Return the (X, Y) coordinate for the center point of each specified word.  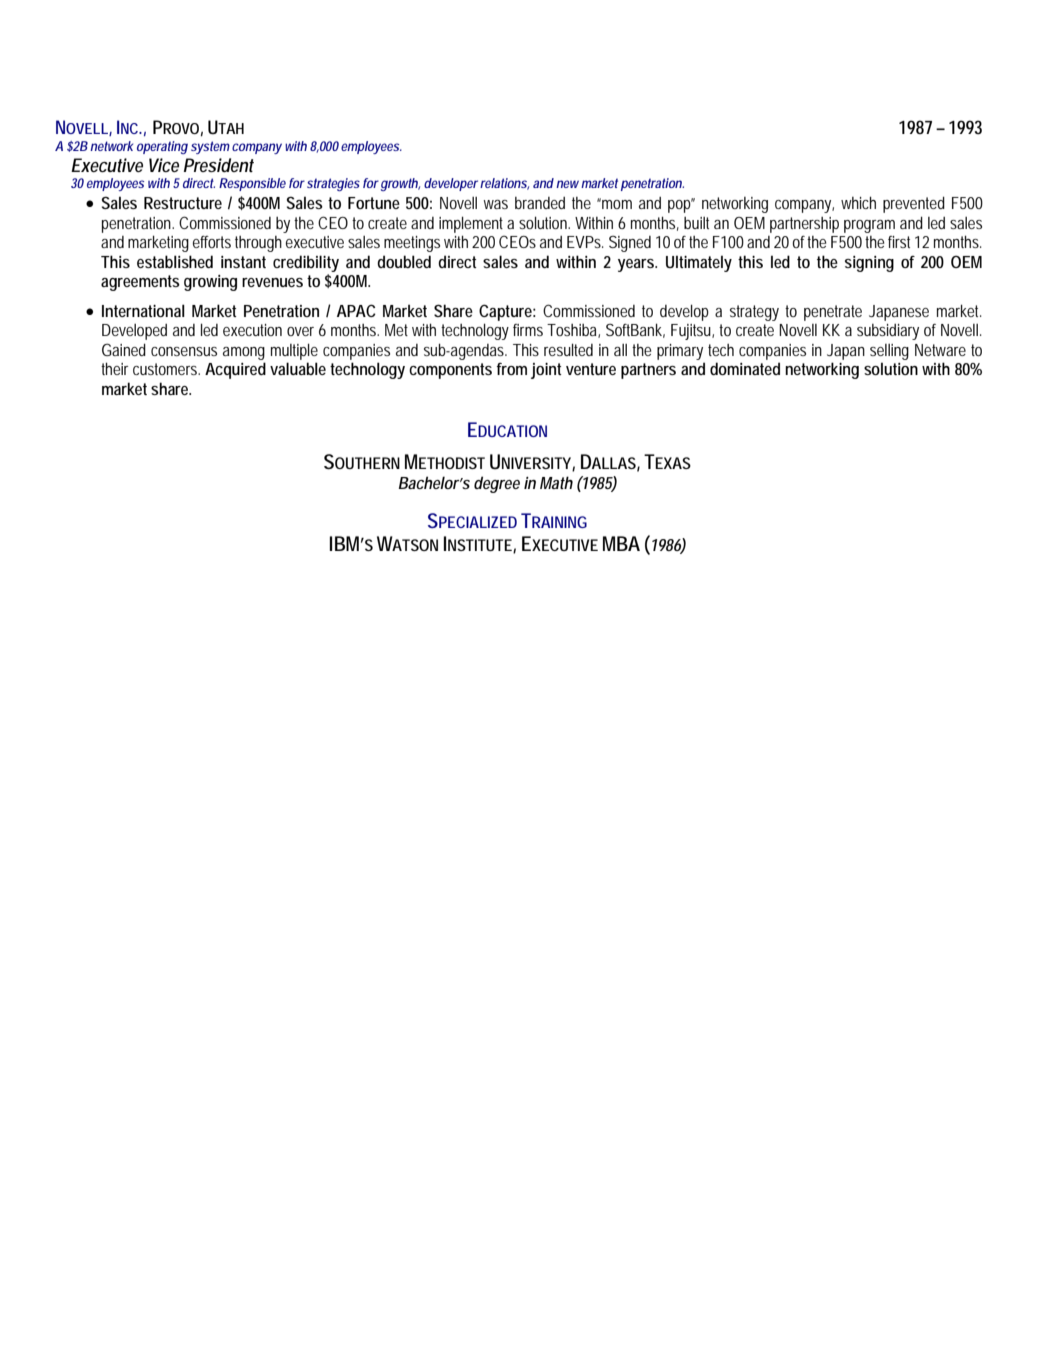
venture (591, 369)
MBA (621, 543)
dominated (745, 368)
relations (504, 184)
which (858, 202)
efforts (212, 242)
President (219, 165)
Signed (630, 243)
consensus (184, 351)
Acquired (235, 370)
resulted (568, 349)
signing (869, 264)
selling (889, 352)
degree (497, 484)
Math (556, 482)
